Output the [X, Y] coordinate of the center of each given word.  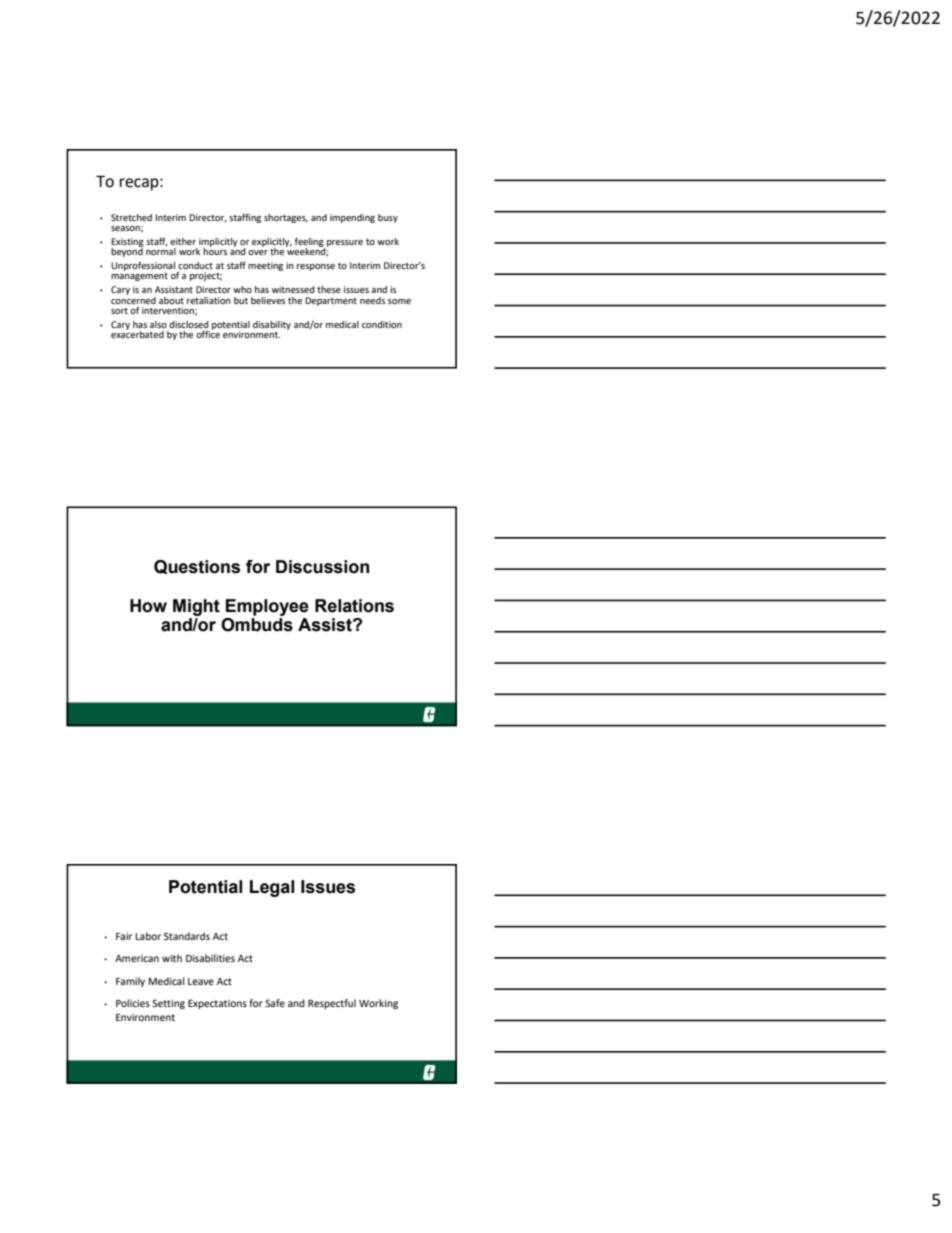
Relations [354, 606]
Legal [272, 888]
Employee [267, 607]
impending [352, 218]
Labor [148, 936]
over [258, 252]
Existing [127, 243]
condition [382, 324]
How [148, 606]
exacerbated [137, 333]
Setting [168, 1004]
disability [272, 325]
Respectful [332, 1004]
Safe [275, 1003]
